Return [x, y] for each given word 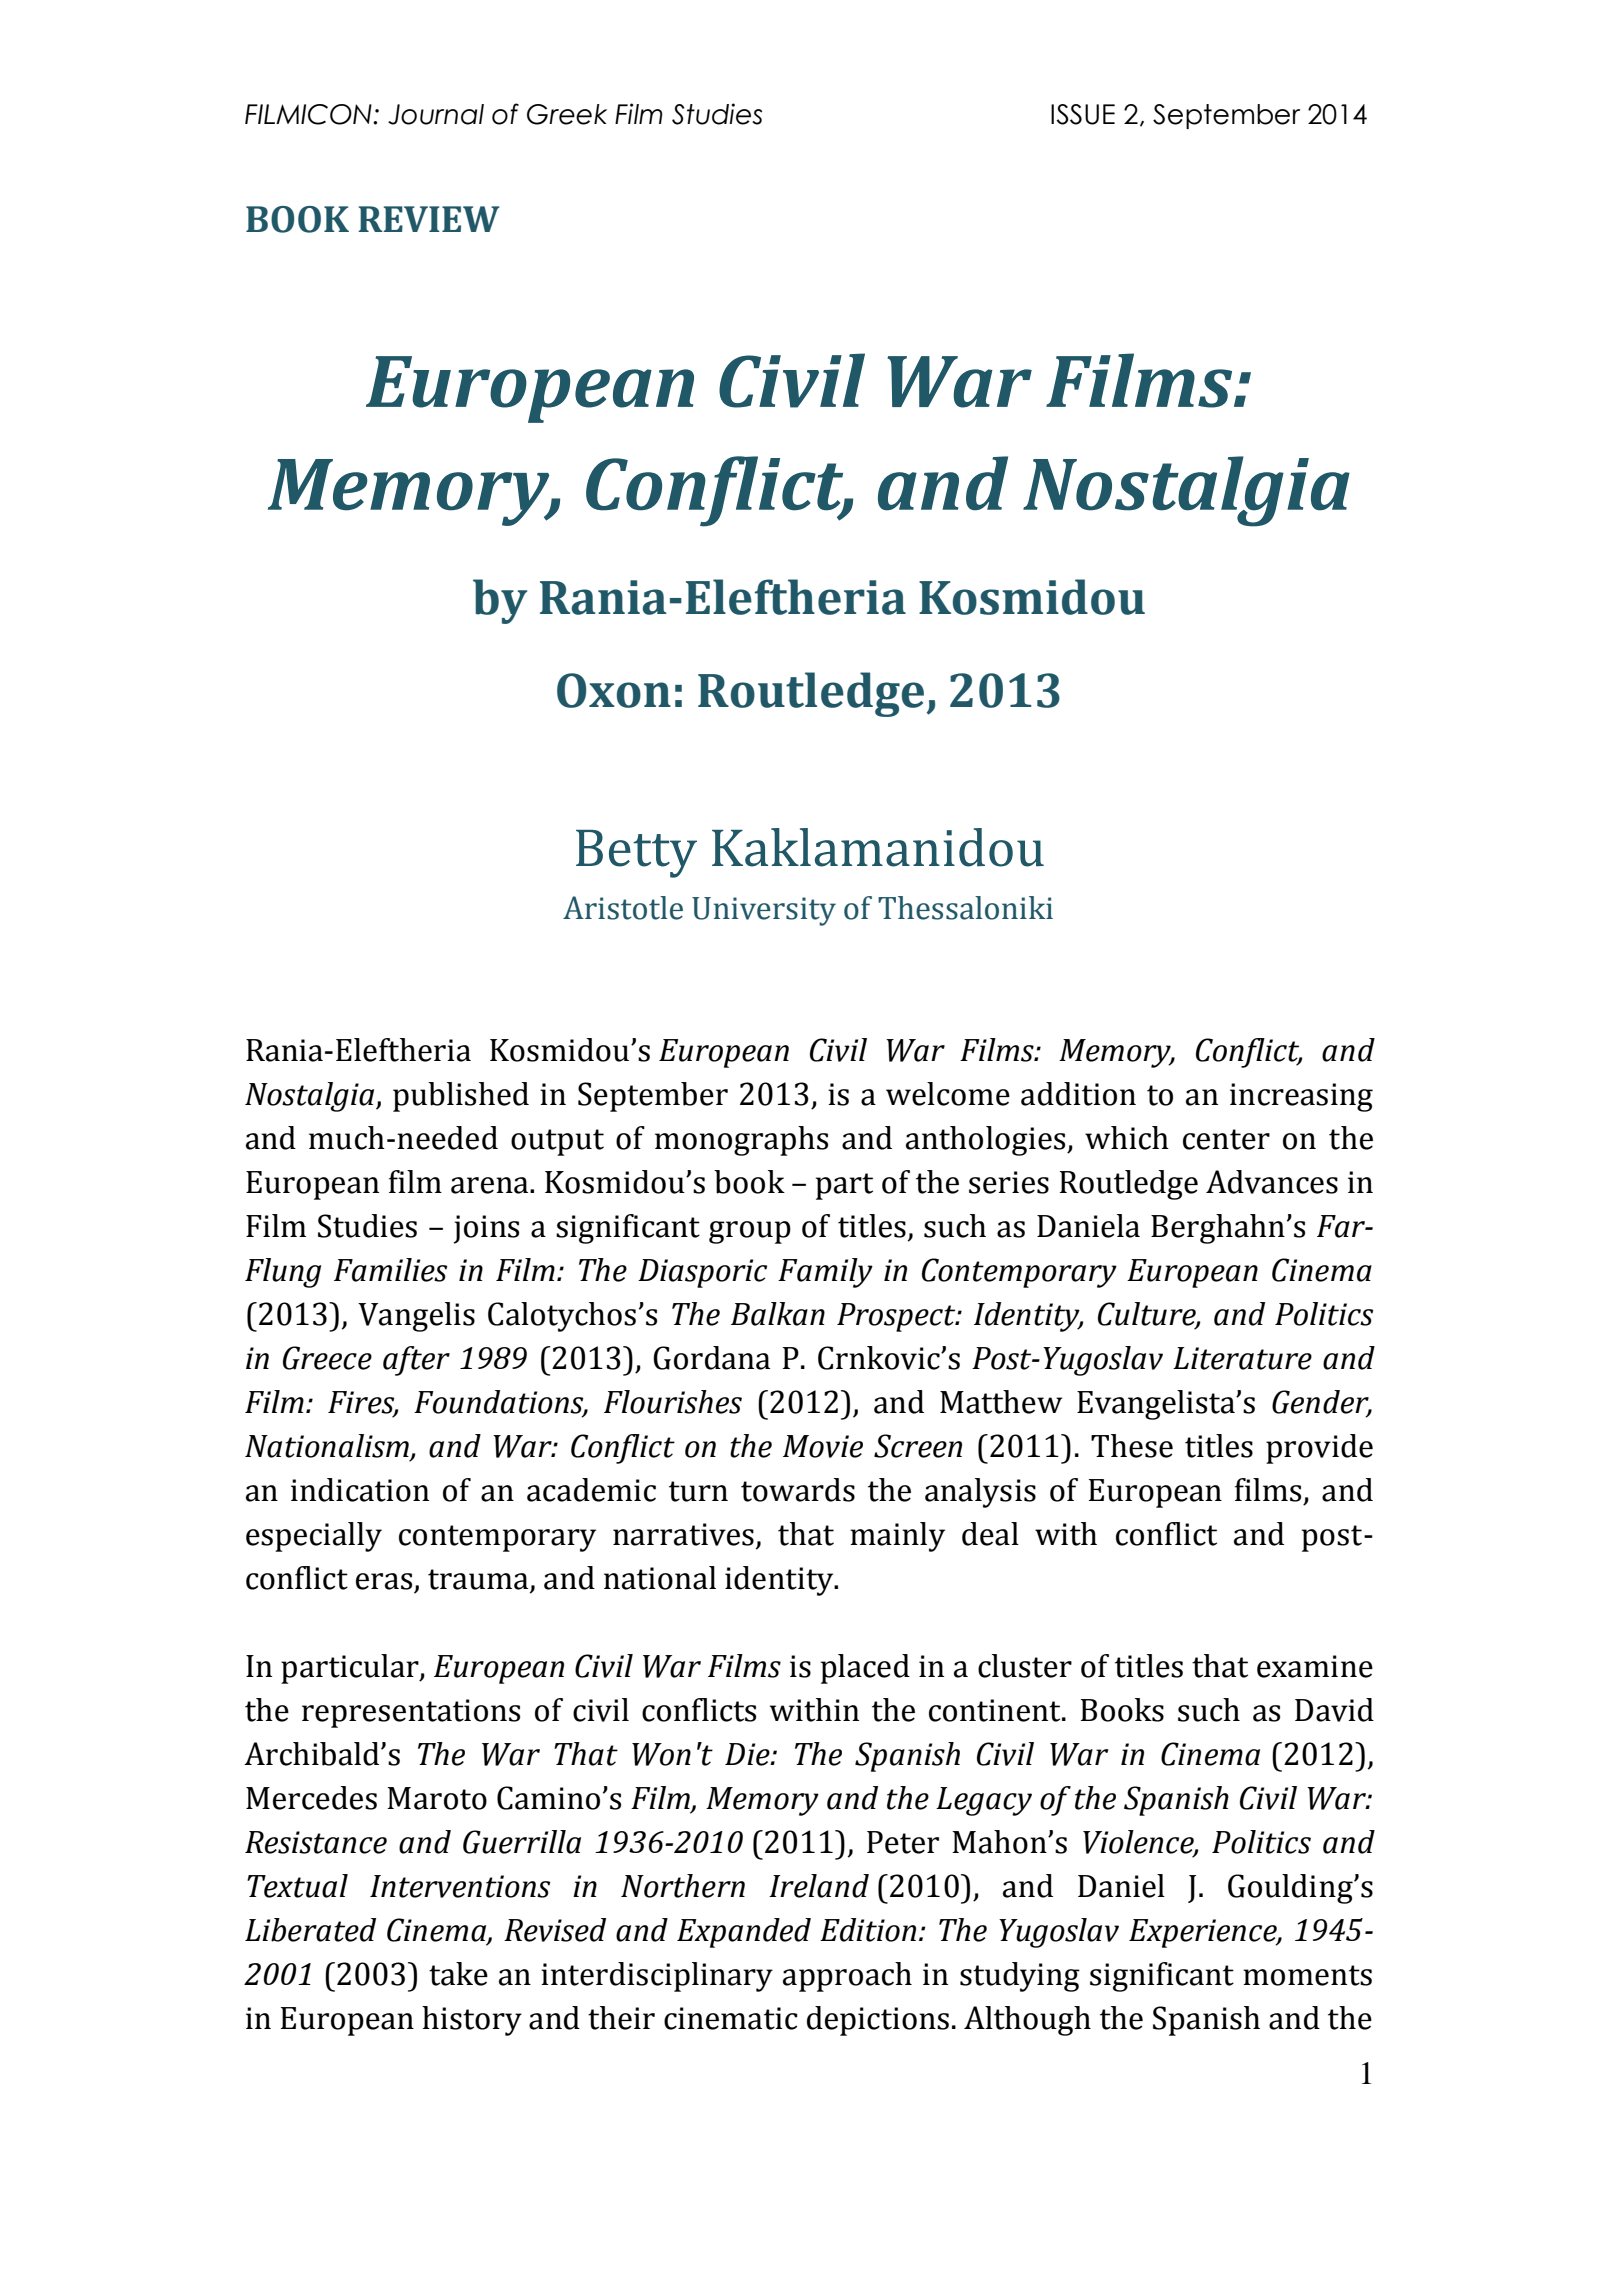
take [458, 1974]
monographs [741, 1141]
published [461, 1097]
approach [847, 1977]
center [1226, 1139]
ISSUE [1083, 114]
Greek [567, 114]
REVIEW [429, 219]
